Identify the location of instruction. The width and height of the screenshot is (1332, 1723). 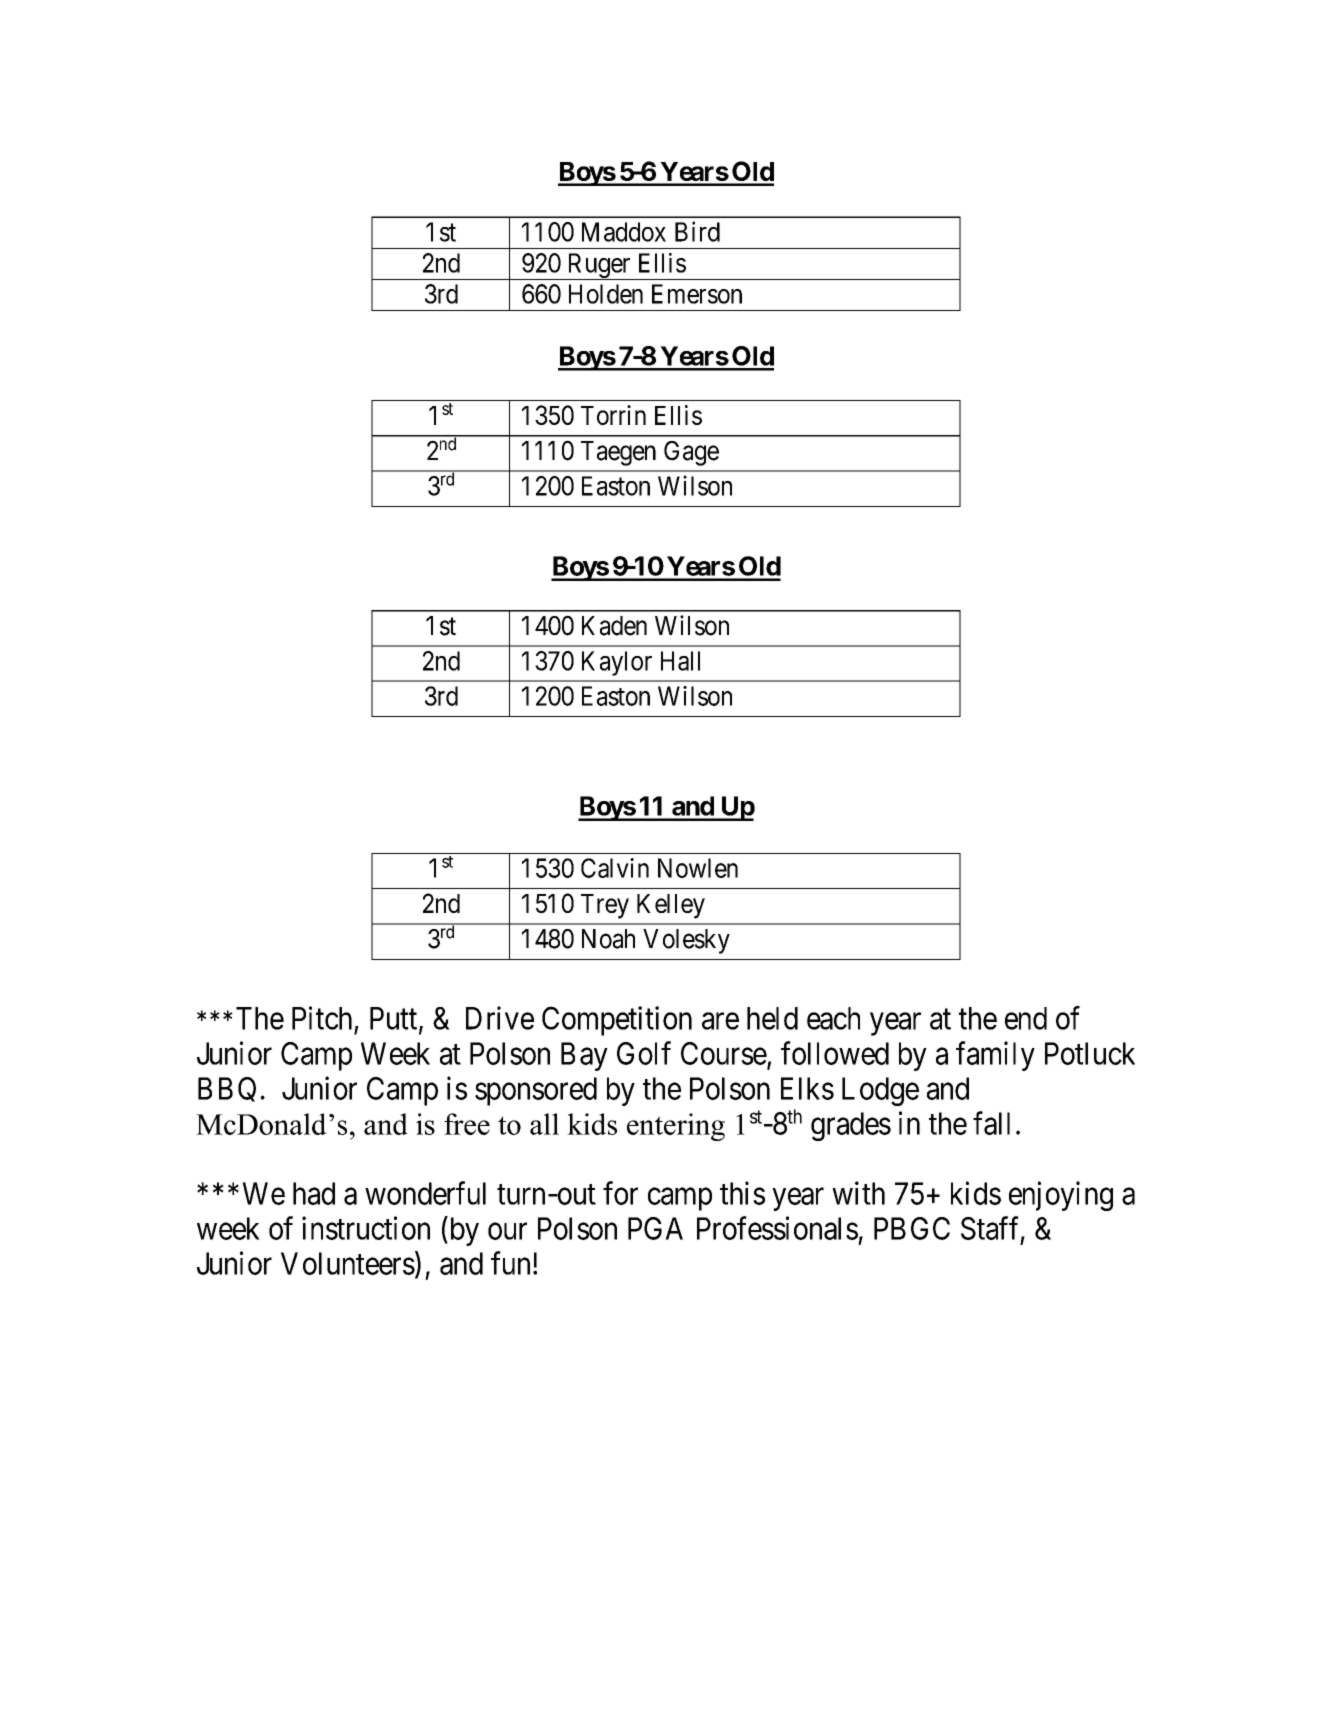
(366, 1228).
